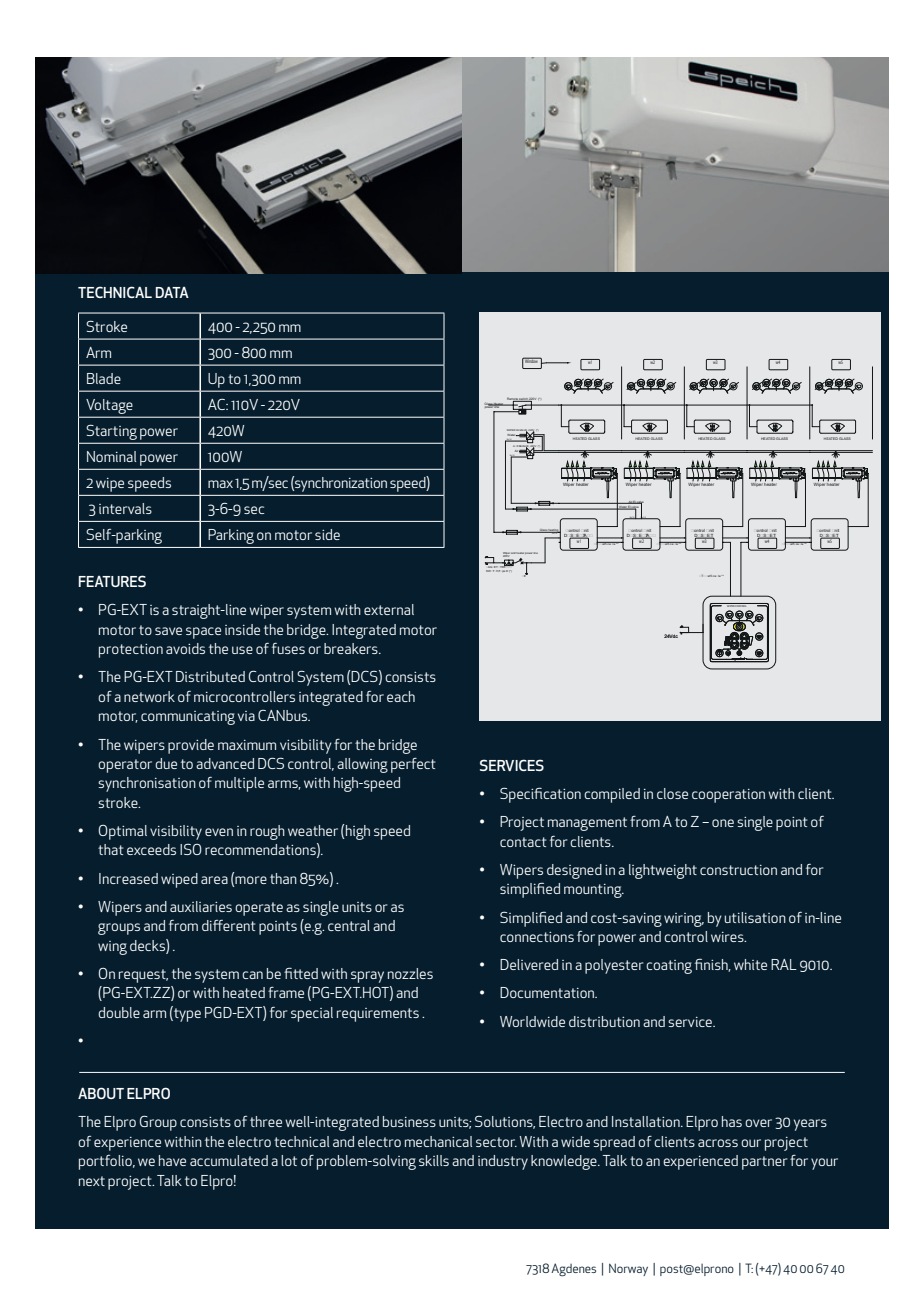  What do you see at coordinates (523, 400) in the page?
I see `switch` at bounding box center [523, 400].
